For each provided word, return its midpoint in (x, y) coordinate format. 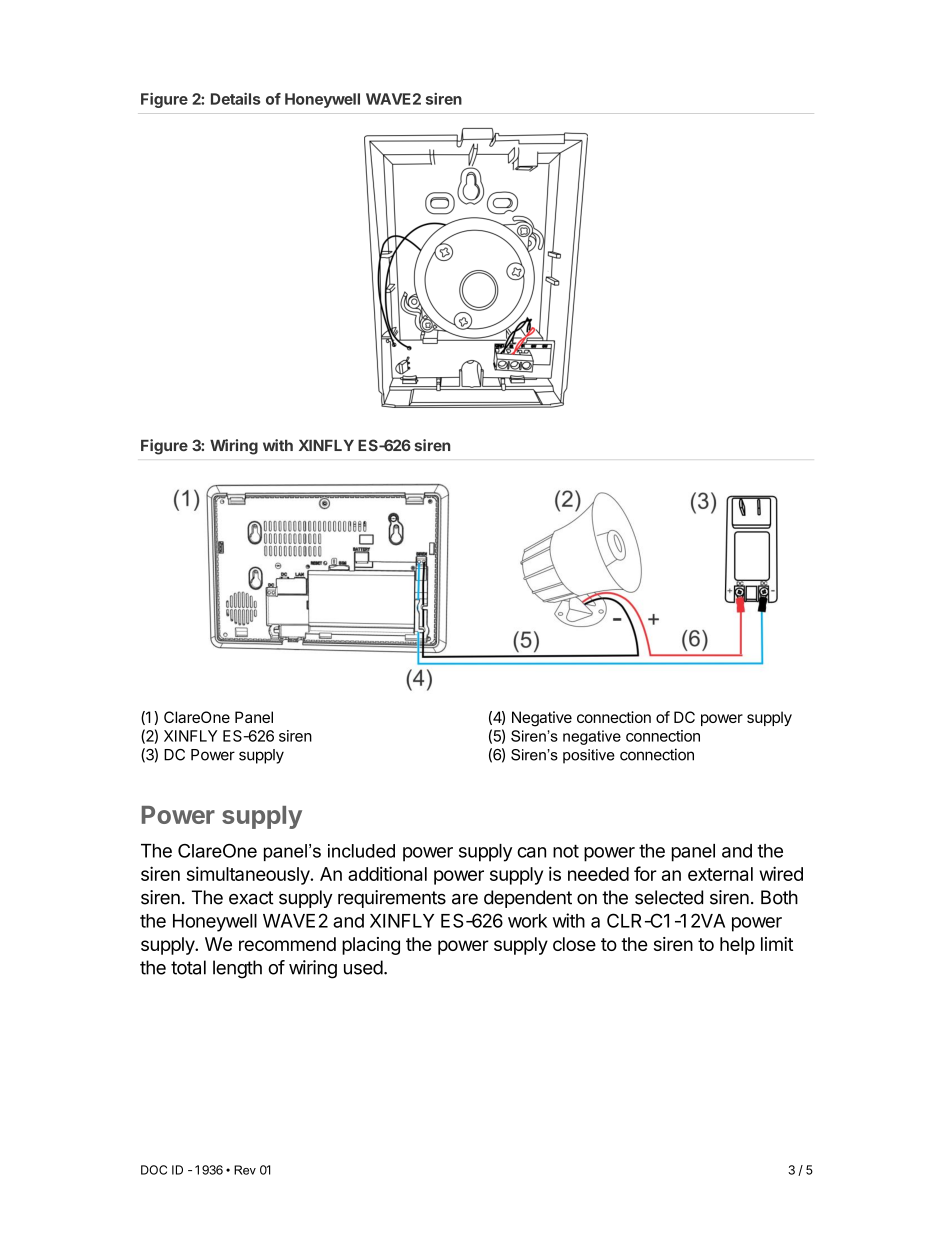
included (361, 851)
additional (387, 873)
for (645, 873)
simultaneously (249, 875)
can (531, 852)
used (363, 967)
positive (589, 756)
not (566, 851)
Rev (245, 1170)
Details (235, 99)
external (720, 874)
